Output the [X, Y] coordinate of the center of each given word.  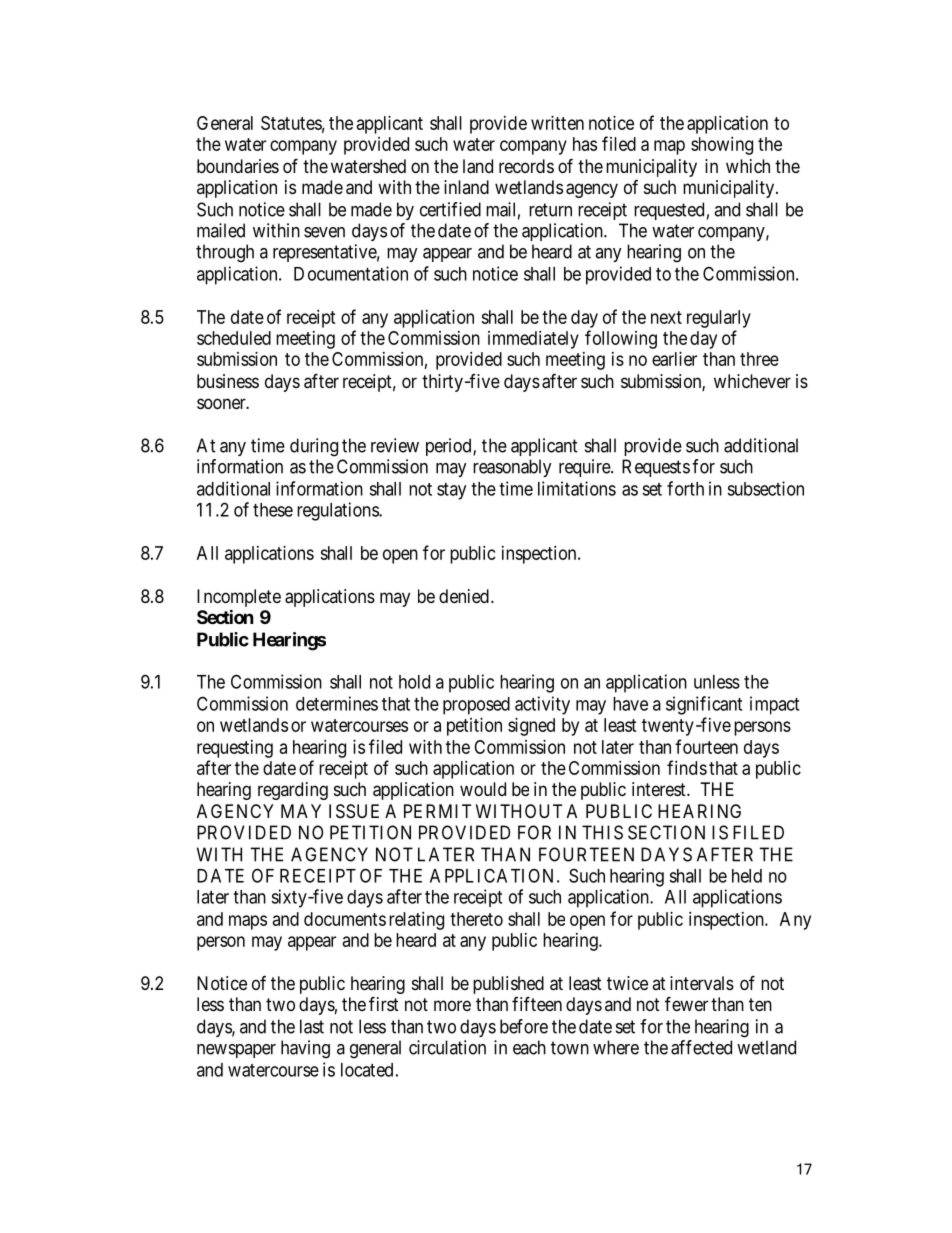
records [526, 166]
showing [722, 146]
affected [701, 1047]
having [305, 1049]
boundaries [238, 166]
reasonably [512, 468]
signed [531, 727]
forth [685, 488]
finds [687, 767]
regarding [293, 791]
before [524, 1026]
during [314, 447]
